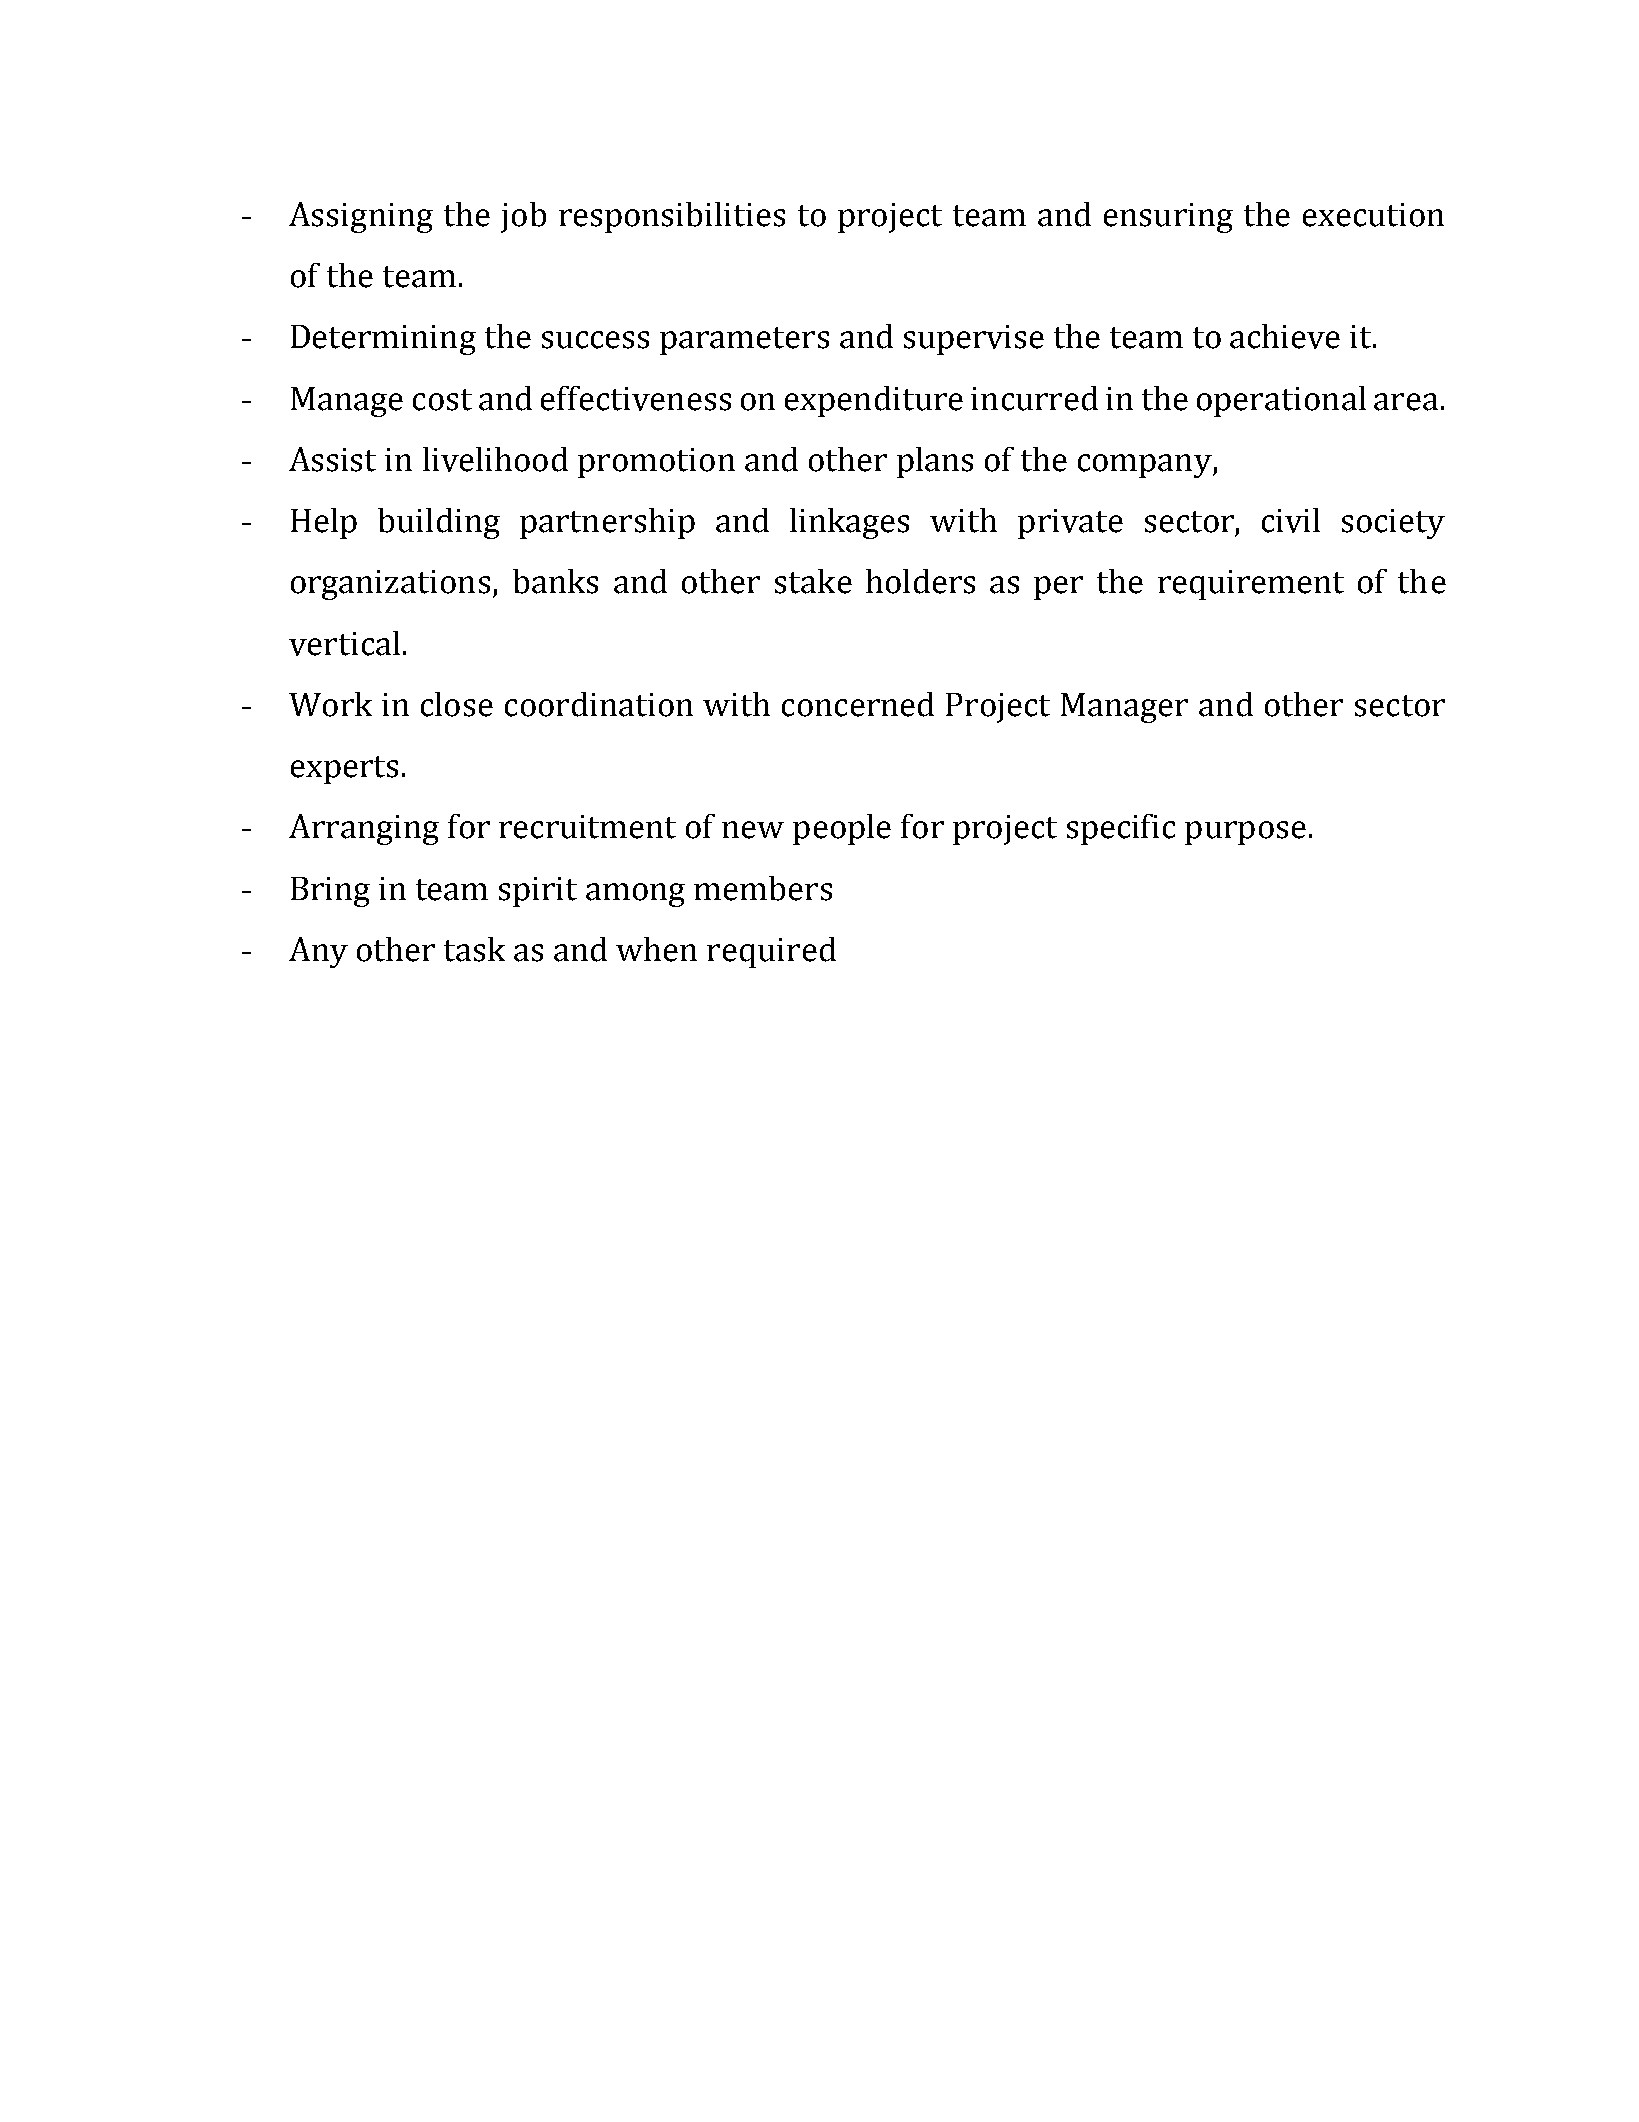 This screenshot has width=1639, height=2122. I want to click on responsibilities, so click(672, 217).
